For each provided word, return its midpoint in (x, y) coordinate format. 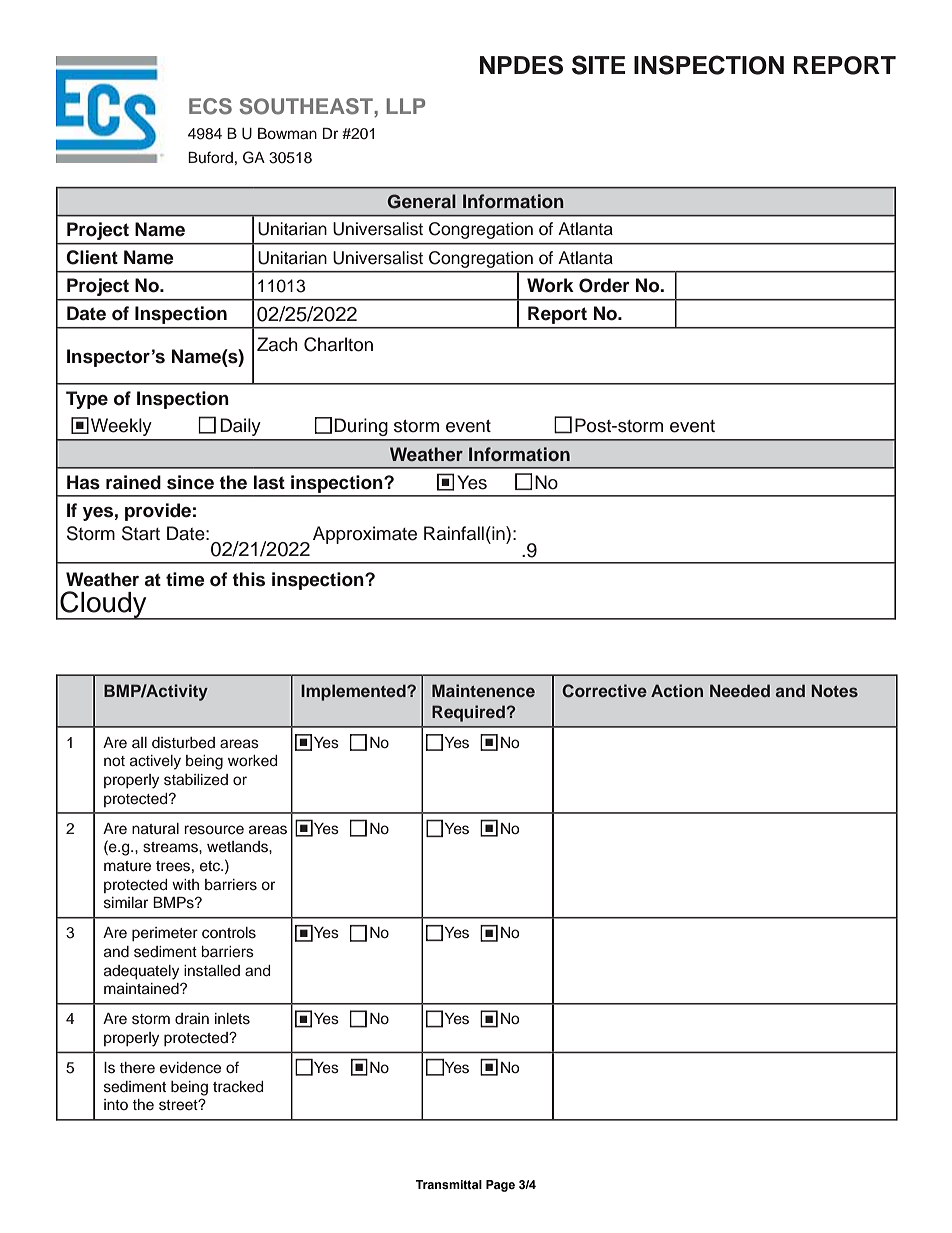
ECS (210, 106)
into (116, 1104)
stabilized (196, 780)
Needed (740, 690)
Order (604, 285)
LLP (405, 106)
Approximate (365, 535)
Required (468, 713)
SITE (599, 65)
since (190, 482)
